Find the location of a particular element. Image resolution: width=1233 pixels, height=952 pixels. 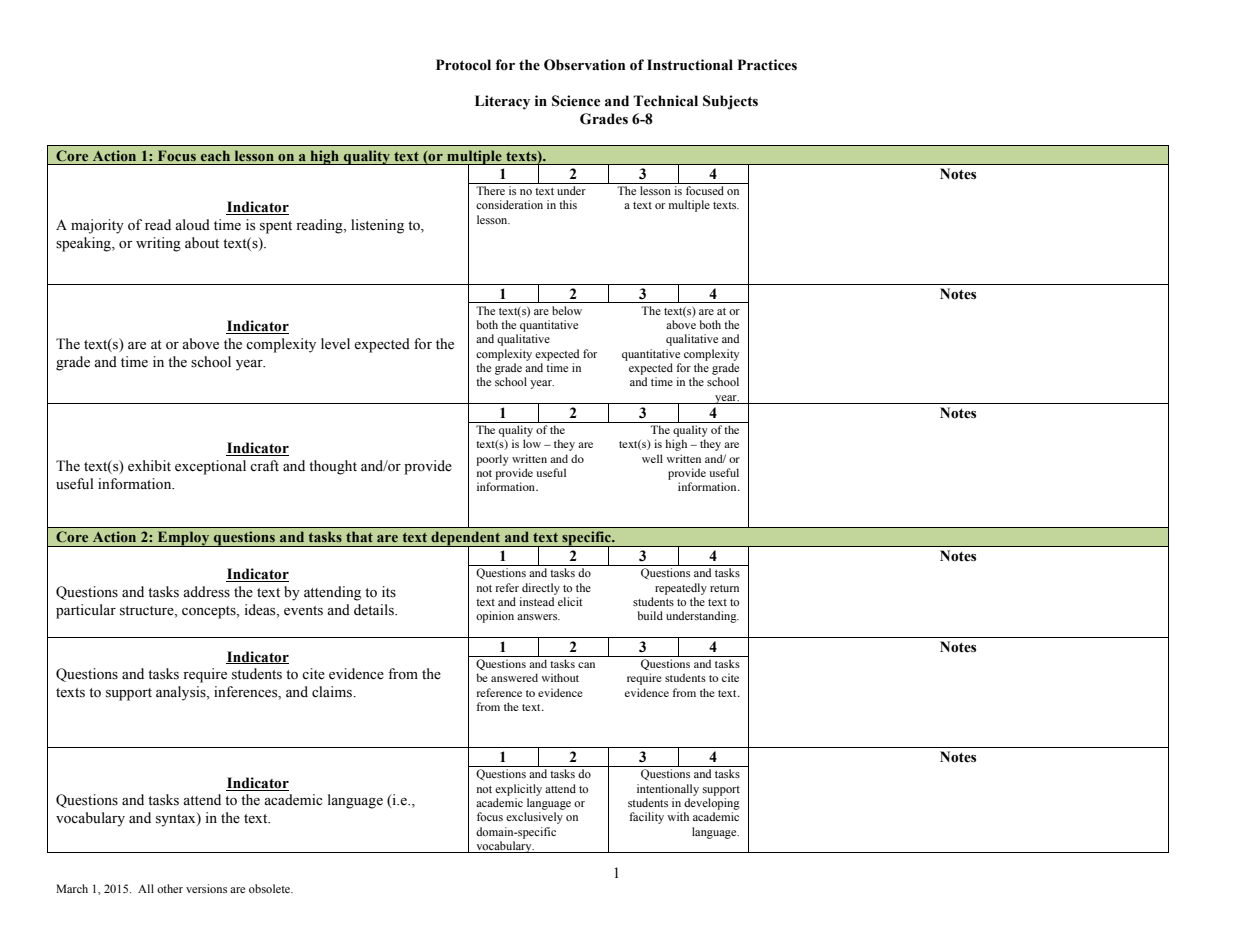

its is located at coordinates (389, 592).
